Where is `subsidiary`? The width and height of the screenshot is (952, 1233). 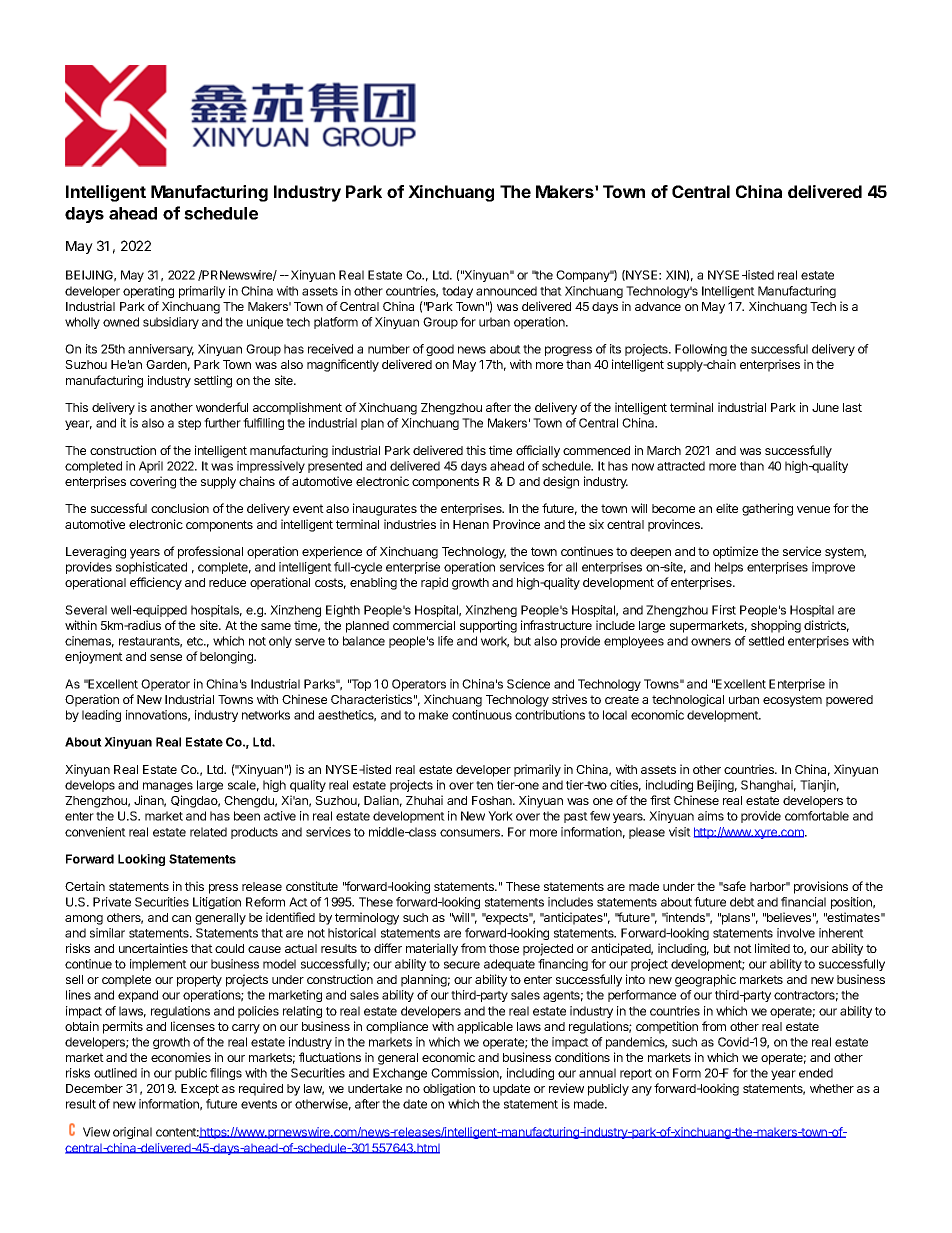 subsidiary is located at coordinates (171, 323).
